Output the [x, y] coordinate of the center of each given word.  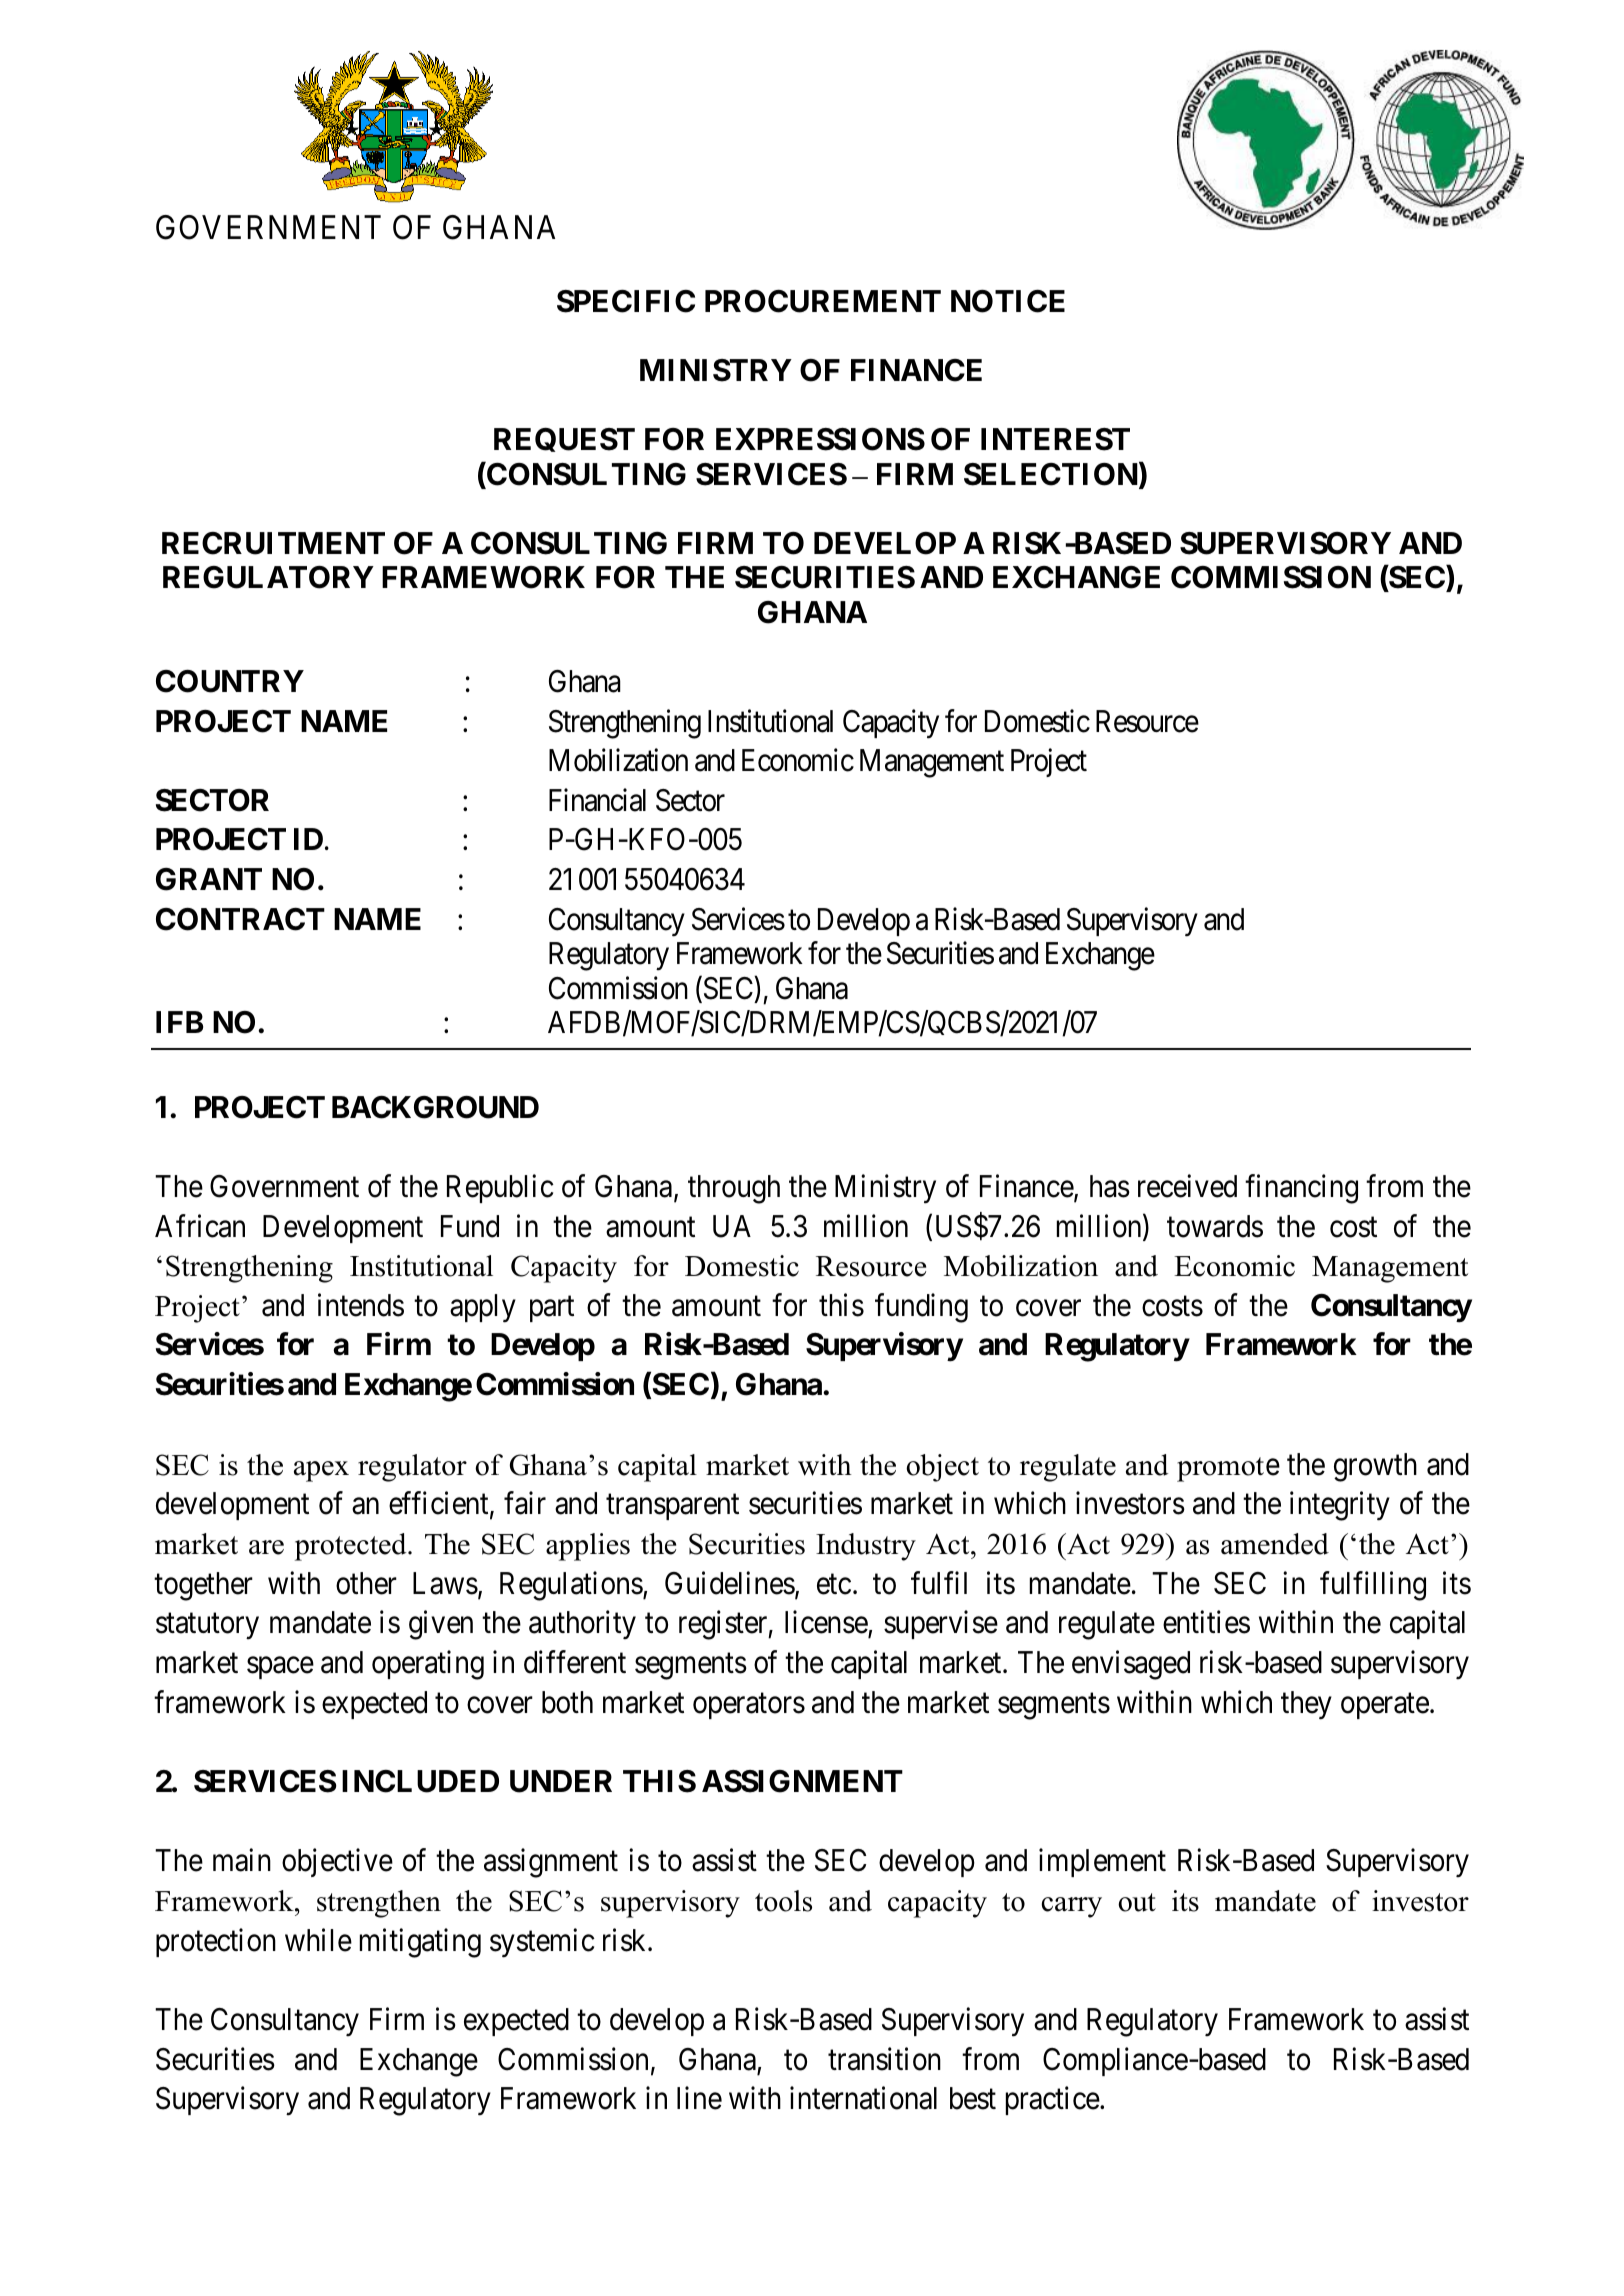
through [734, 1189]
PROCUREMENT [823, 301]
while [318, 1940]
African [200, 1226]
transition [884, 2059]
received [1187, 1186]
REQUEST [564, 440]
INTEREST [1055, 439]
